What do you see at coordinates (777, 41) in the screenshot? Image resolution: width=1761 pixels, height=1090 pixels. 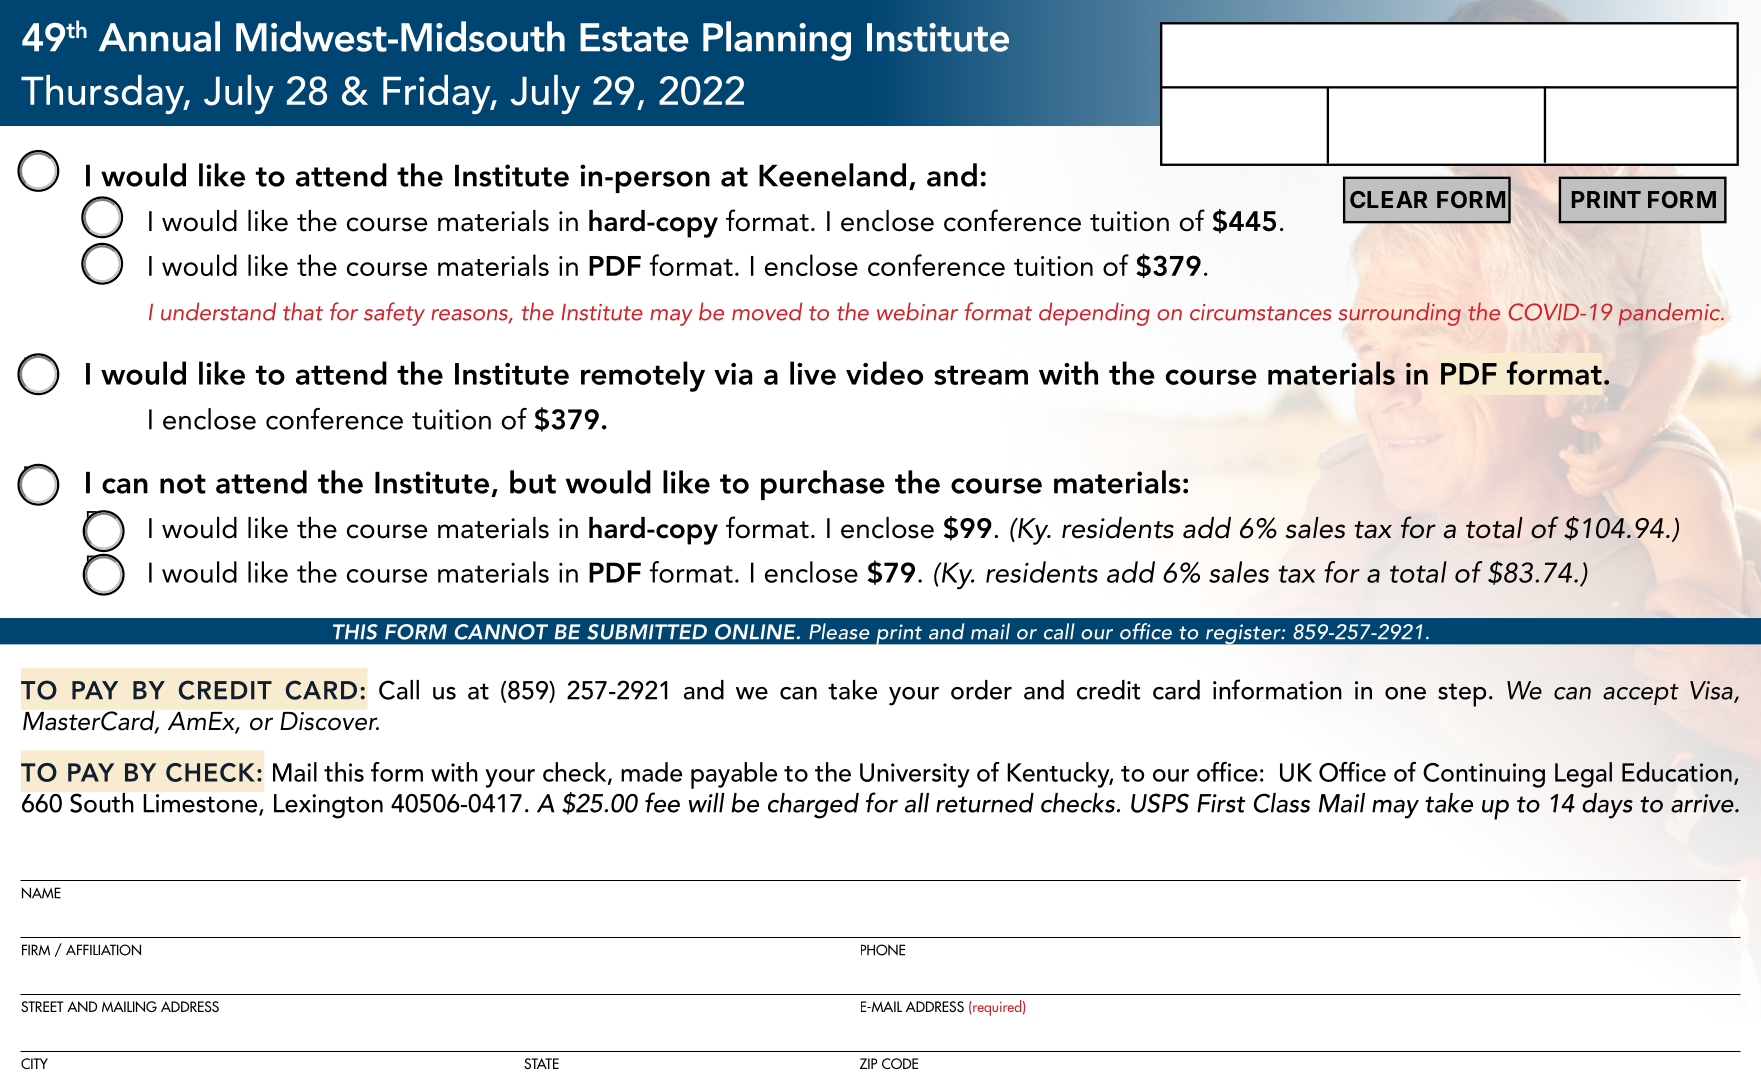 I see `Planning` at bounding box center [777, 41].
